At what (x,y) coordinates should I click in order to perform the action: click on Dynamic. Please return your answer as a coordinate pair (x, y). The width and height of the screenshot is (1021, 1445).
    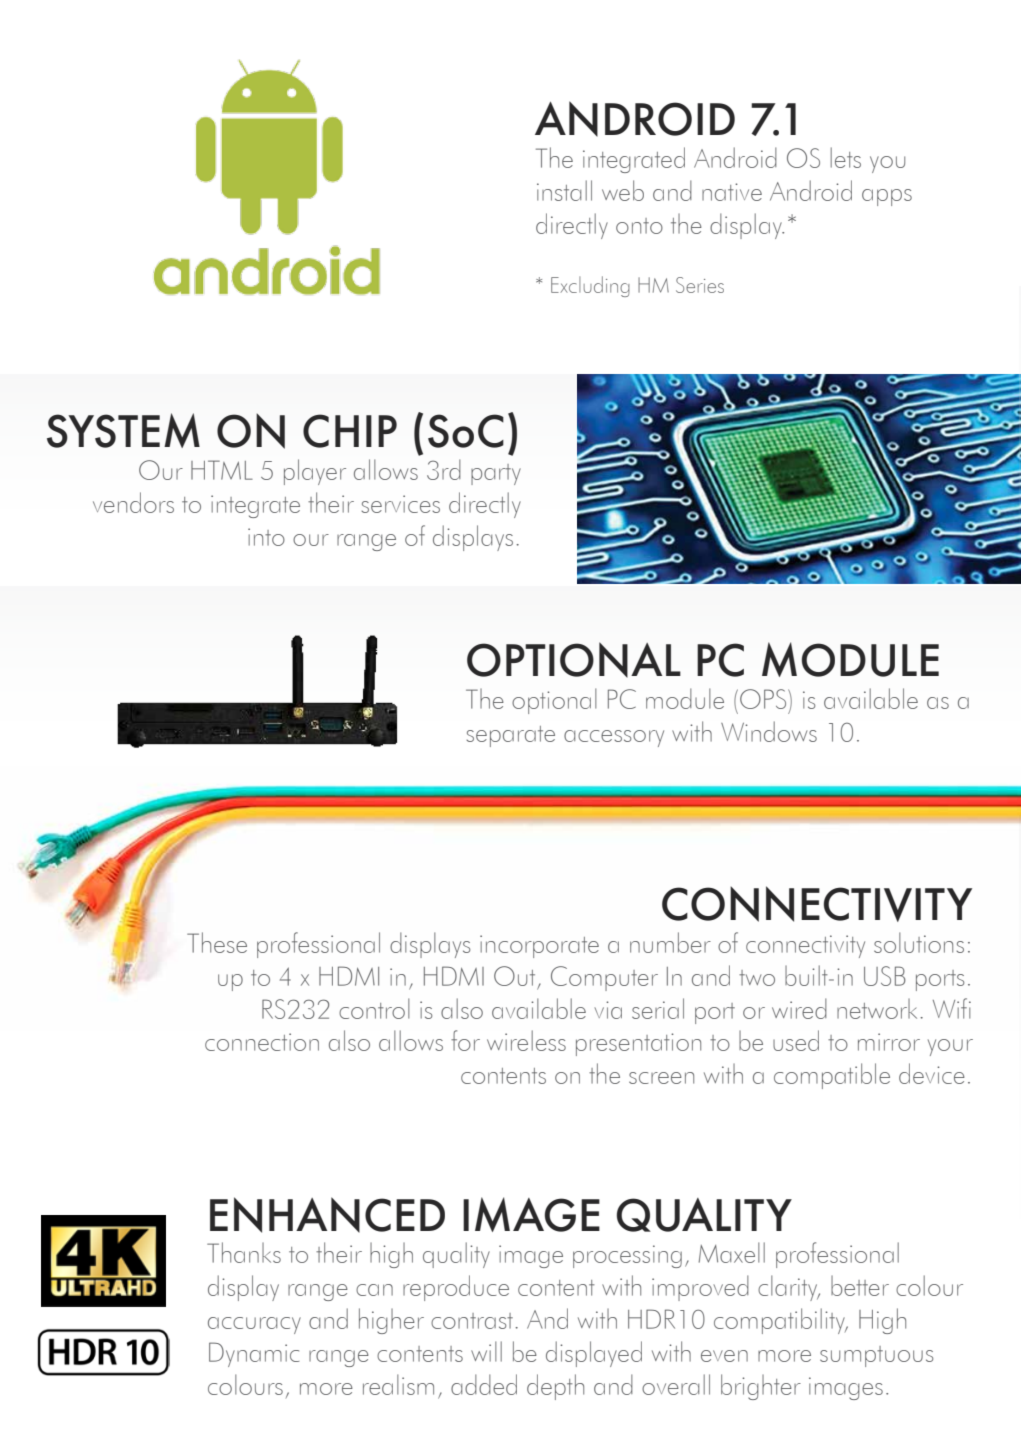
    Looking at the image, I should click on (254, 1354).
